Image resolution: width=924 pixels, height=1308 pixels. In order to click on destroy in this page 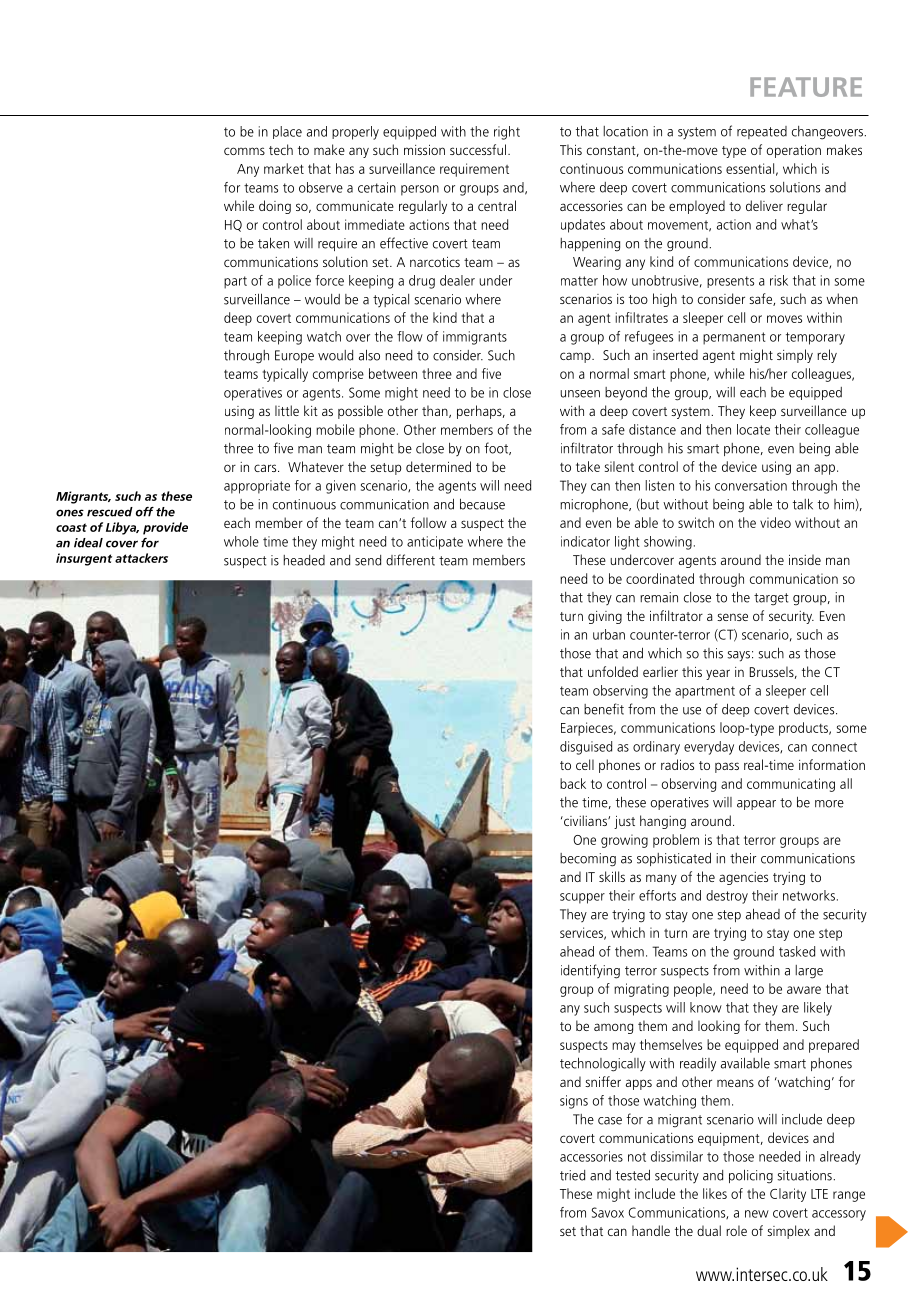, I will do `click(727, 897)`.
